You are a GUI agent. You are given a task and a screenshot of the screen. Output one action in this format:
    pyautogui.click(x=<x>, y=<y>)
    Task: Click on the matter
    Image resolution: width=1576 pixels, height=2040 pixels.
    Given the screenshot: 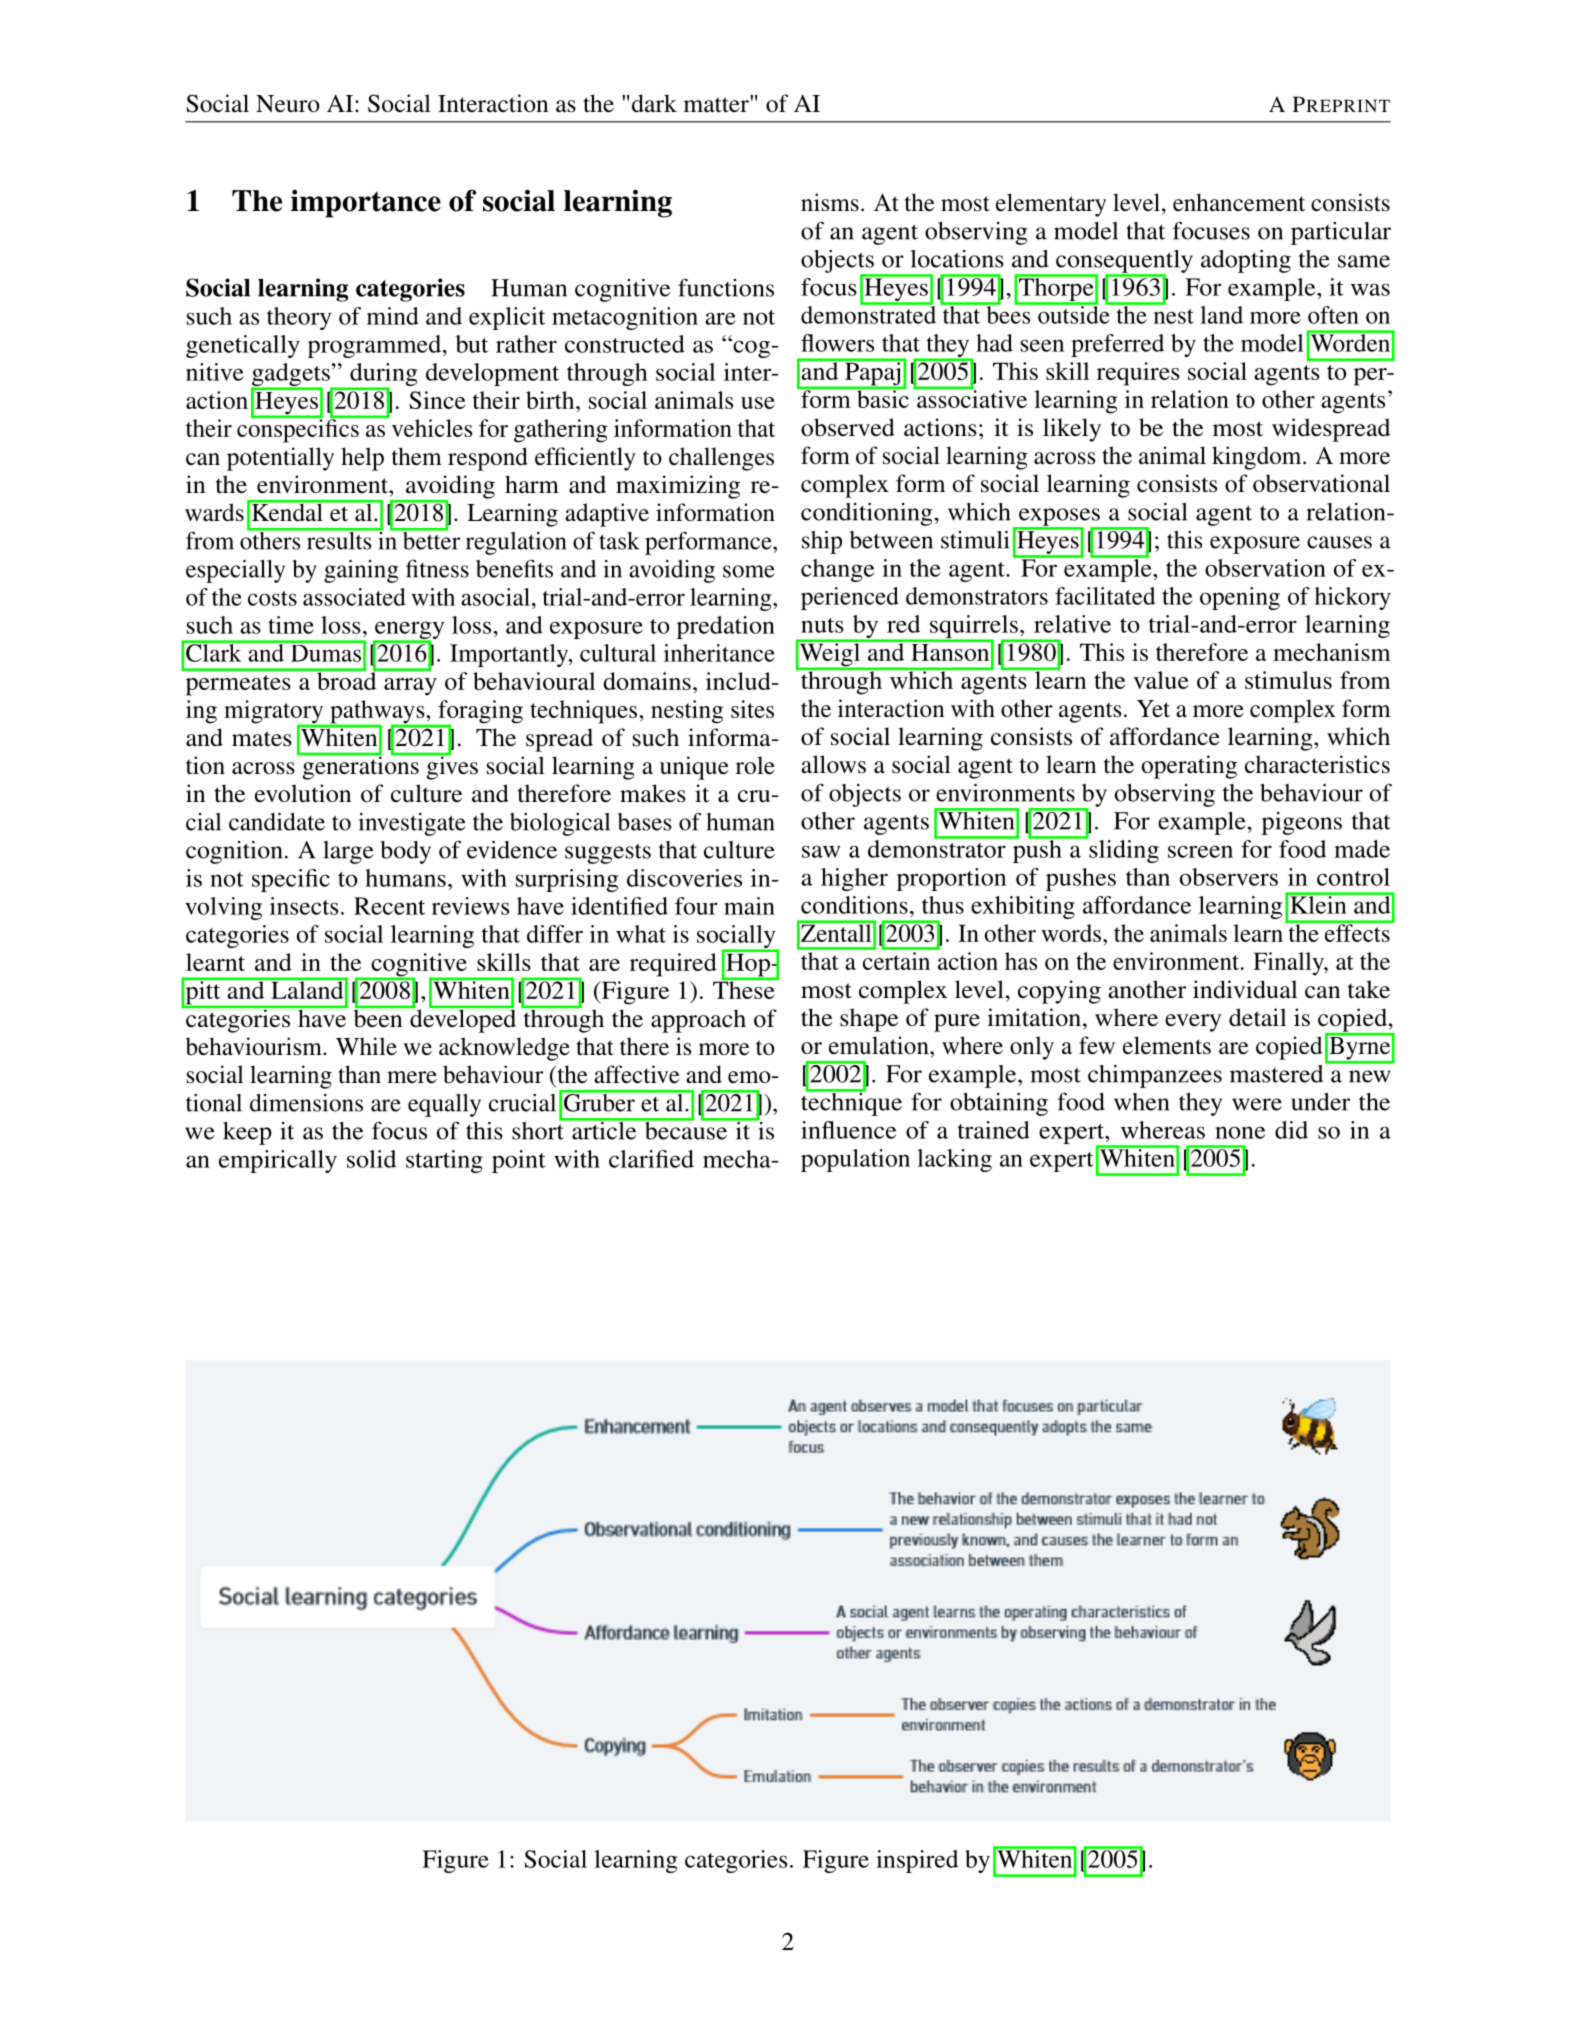 What is the action you would take?
    pyautogui.click(x=717, y=104)
